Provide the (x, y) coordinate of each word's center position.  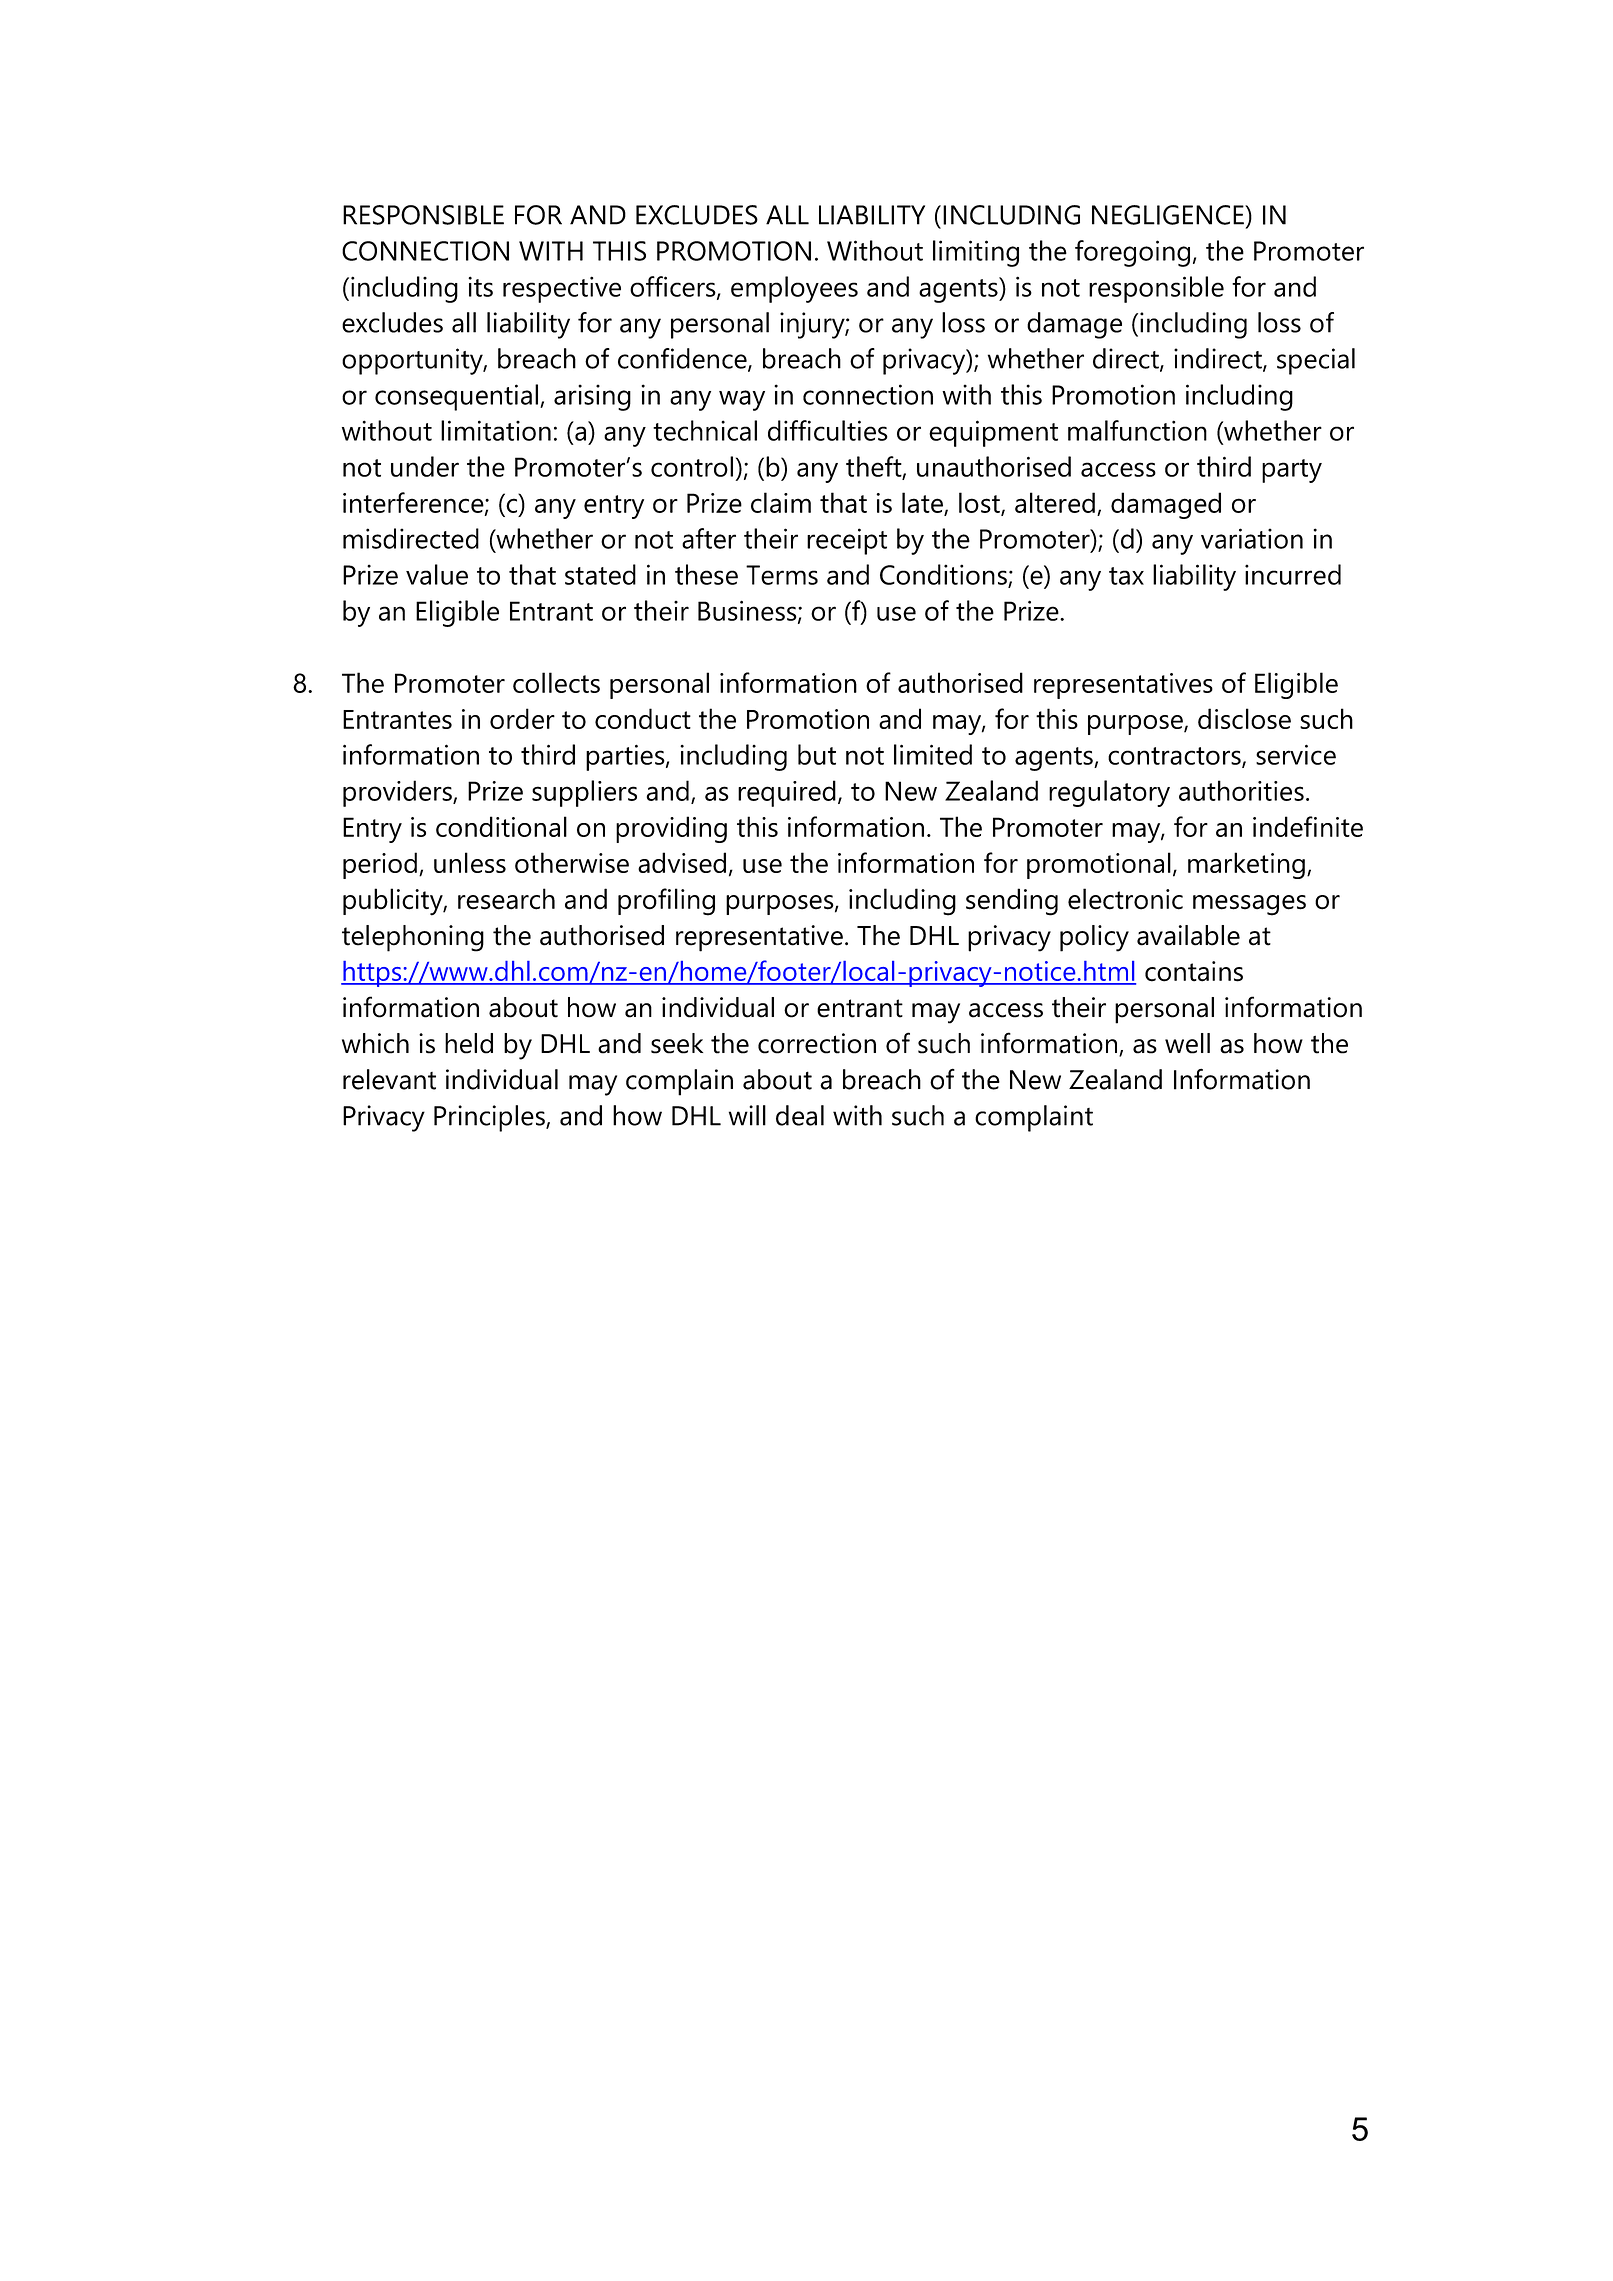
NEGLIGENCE (1169, 215)
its (480, 286)
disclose (1244, 718)
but (817, 754)
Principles (490, 1118)
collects (556, 682)
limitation (496, 430)
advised (682, 862)
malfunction (1137, 430)
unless (470, 862)
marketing (1246, 865)
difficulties (828, 430)
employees (794, 289)
